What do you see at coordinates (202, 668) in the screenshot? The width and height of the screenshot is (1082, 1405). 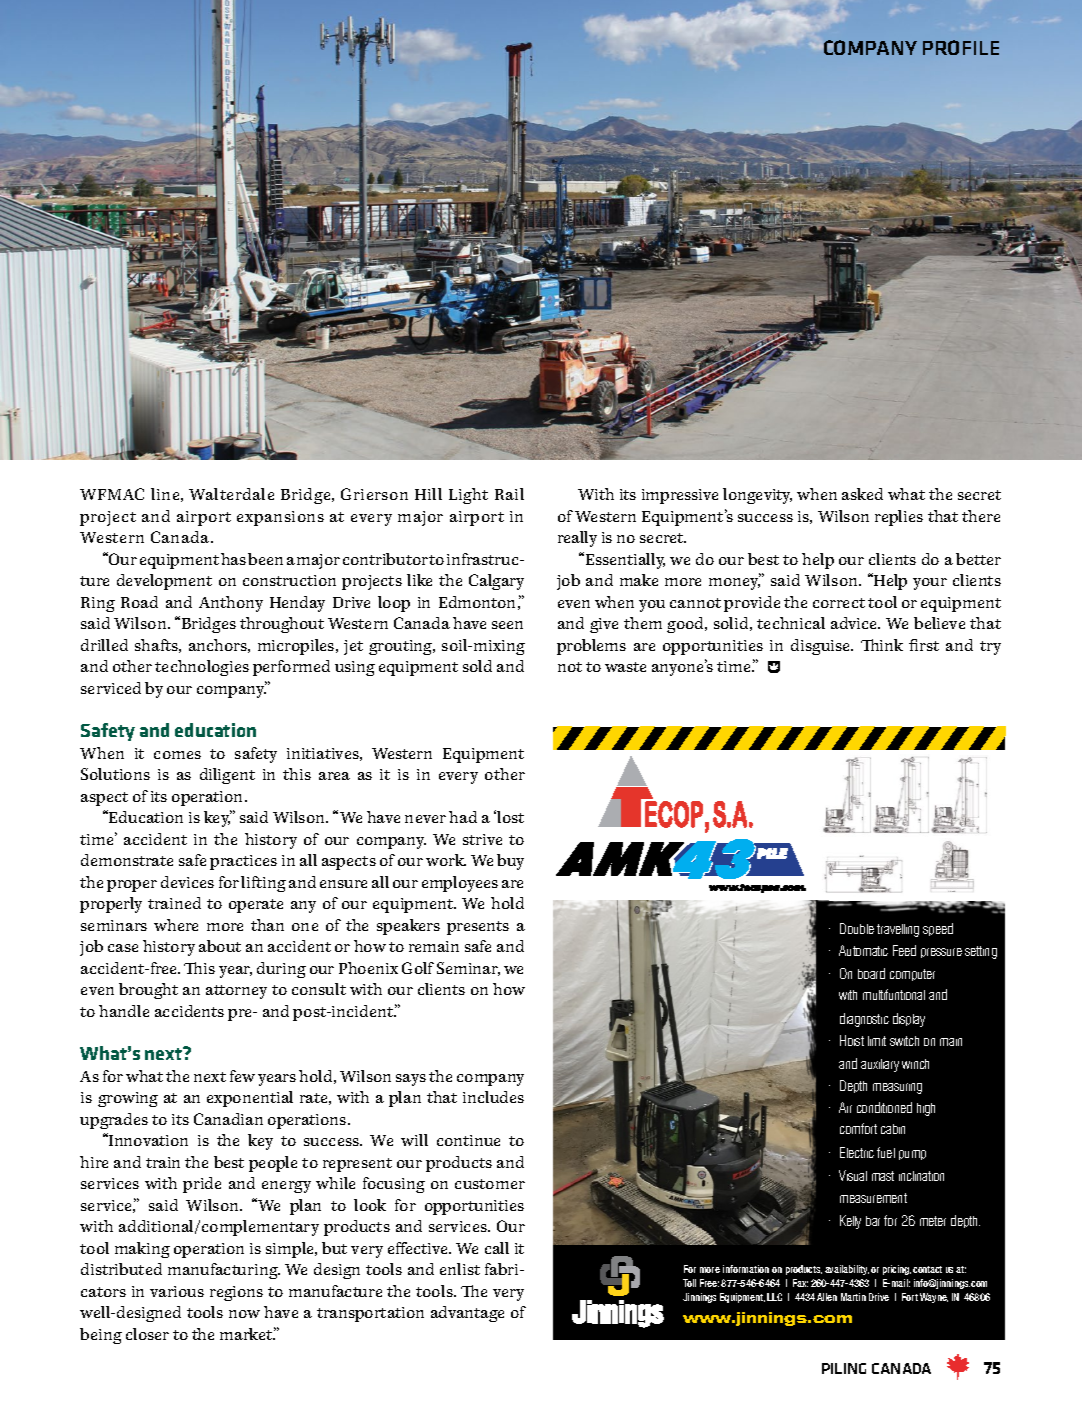 I see `technologies` at bounding box center [202, 668].
